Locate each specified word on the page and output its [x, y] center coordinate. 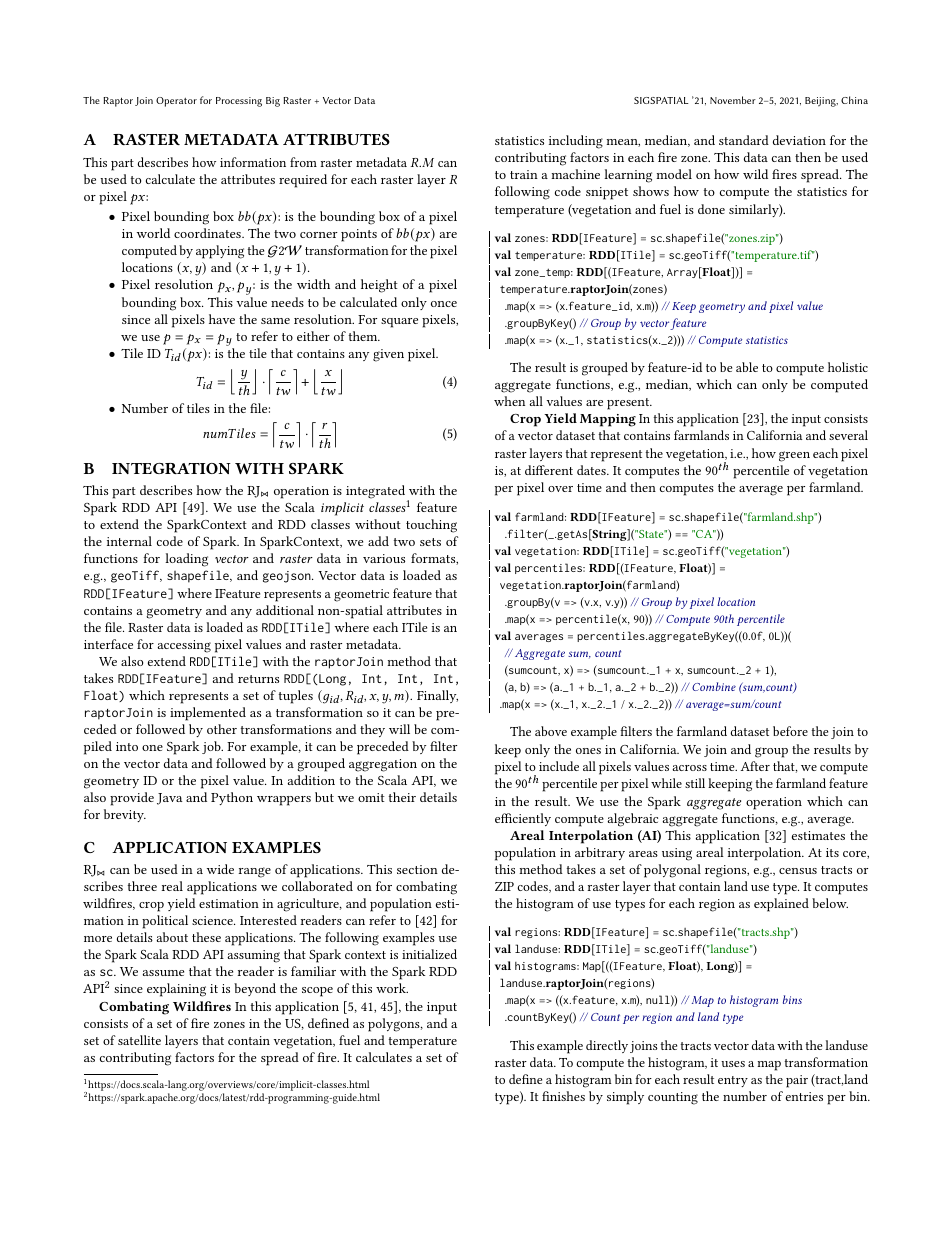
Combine [714, 686]
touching [431, 526]
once [444, 304]
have [222, 319]
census [798, 871]
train [524, 174]
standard [744, 140]
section [417, 869]
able [747, 367]
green [794, 456]
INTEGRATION [171, 468]
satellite [139, 1040]
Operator [176, 102]
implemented [208, 714]
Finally [437, 696]
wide [220, 869]
